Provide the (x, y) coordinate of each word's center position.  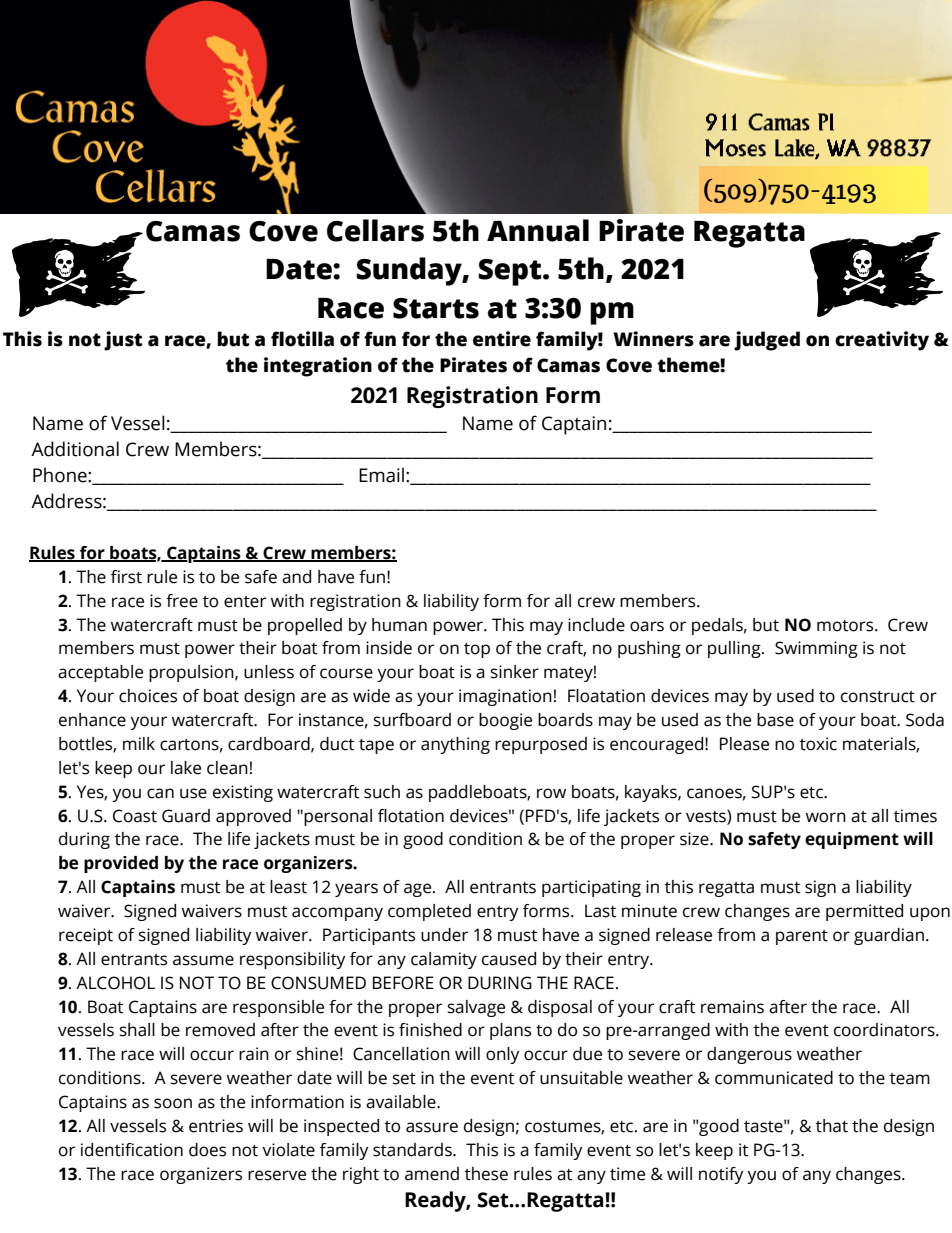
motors (846, 626)
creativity (882, 341)
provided (121, 864)
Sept (511, 272)
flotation (411, 816)
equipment (852, 840)
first (126, 577)
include (596, 625)
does (207, 1150)
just (123, 341)
